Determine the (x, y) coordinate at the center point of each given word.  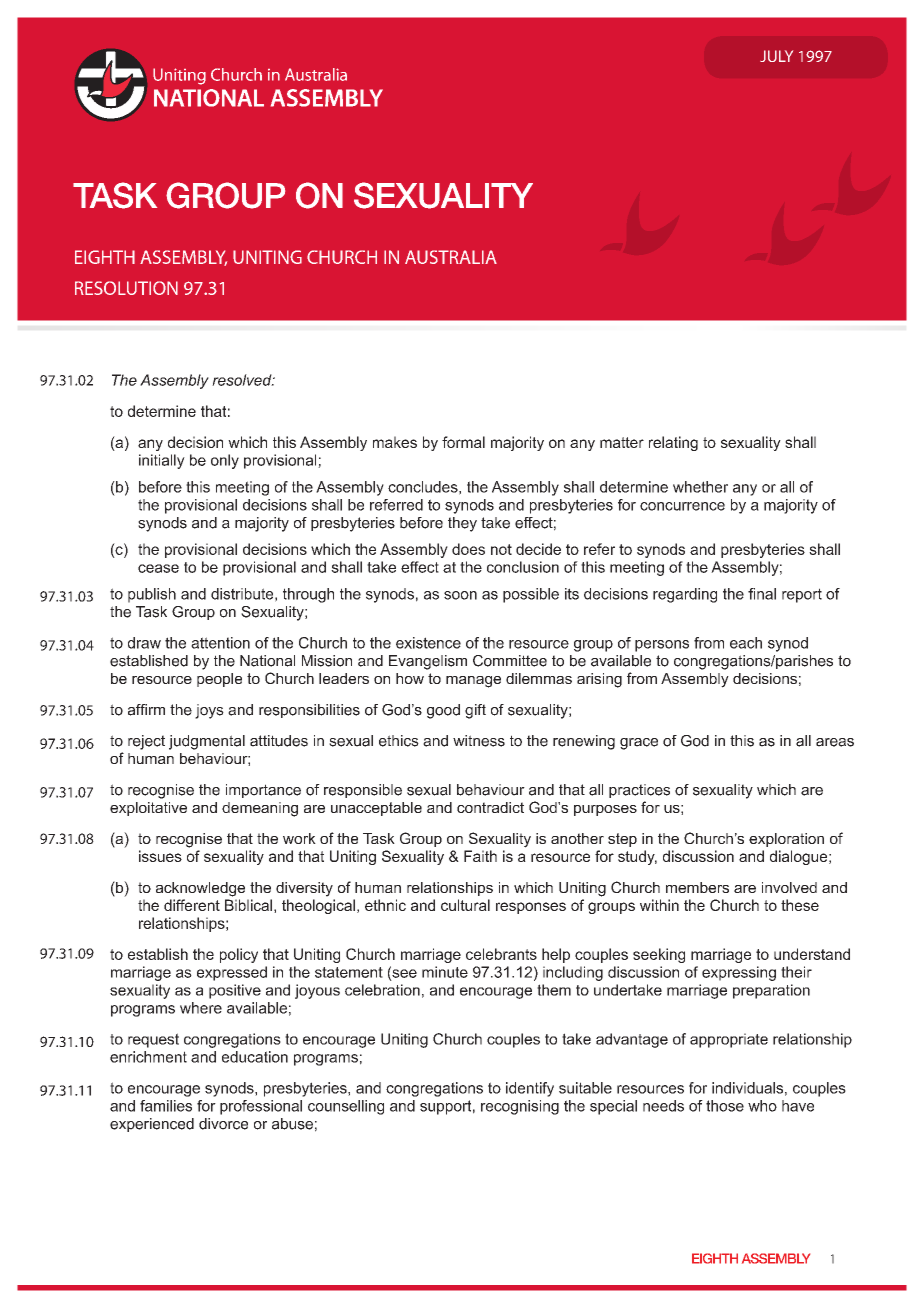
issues (160, 856)
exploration (786, 840)
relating (673, 443)
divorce (223, 1124)
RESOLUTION (126, 288)
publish (152, 595)
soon (460, 595)
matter (622, 442)
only (225, 461)
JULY (776, 56)
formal (463, 442)
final (762, 594)
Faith (480, 856)
